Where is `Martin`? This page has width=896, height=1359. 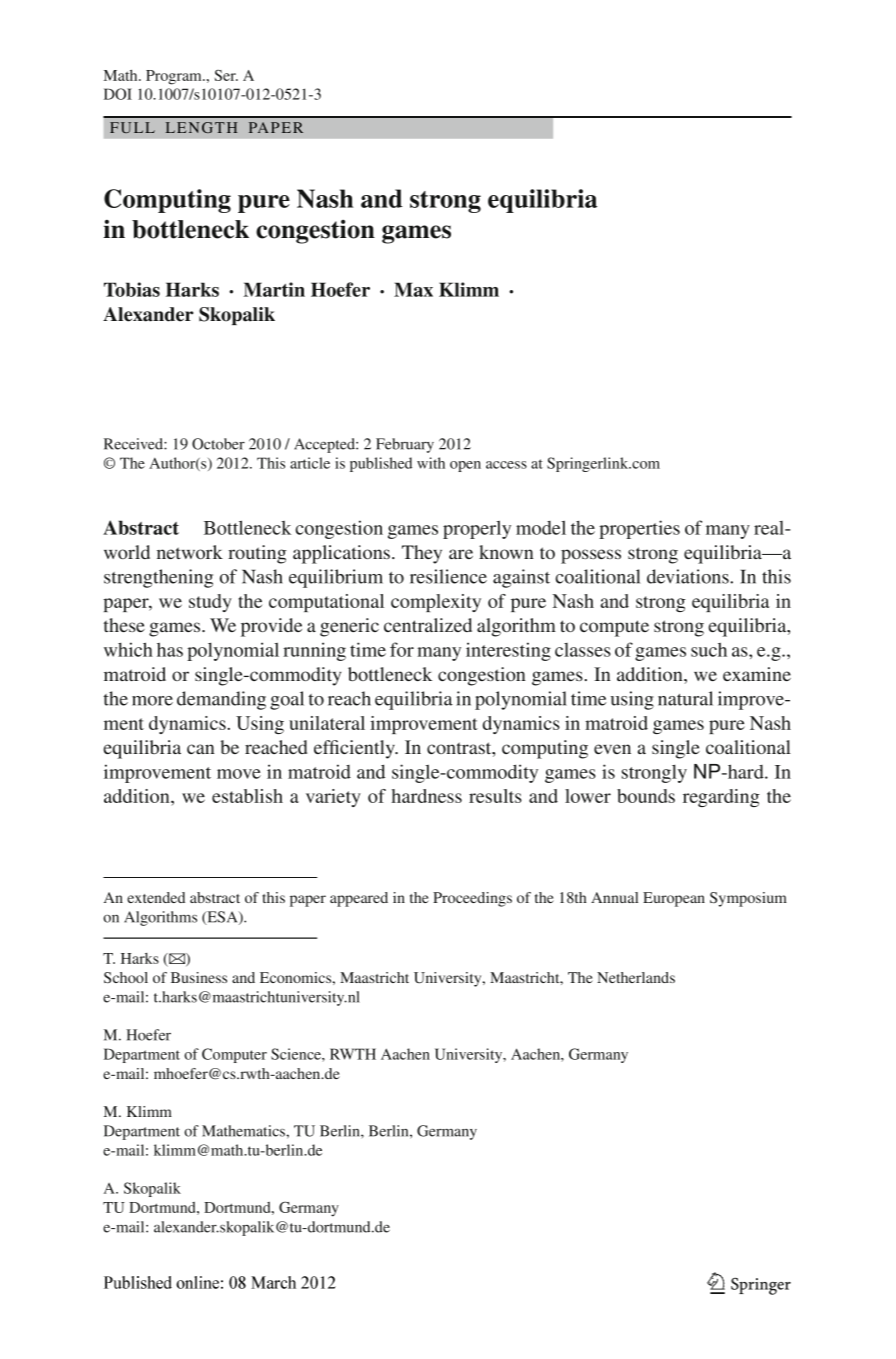
Martin is located at coordinates (274, 289).
